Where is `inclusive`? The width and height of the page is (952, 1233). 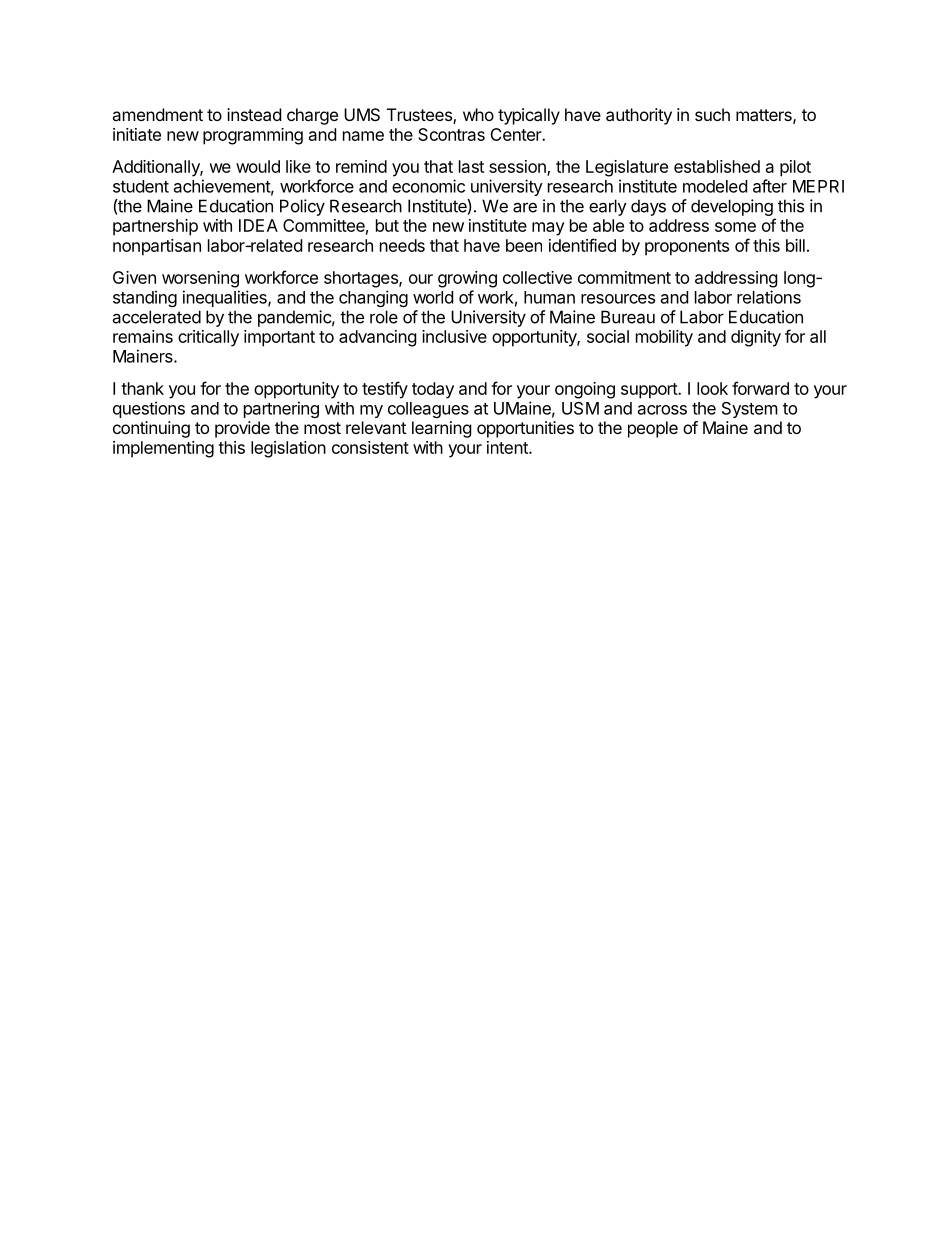 inclusive is located at coordinates (454, 336).
